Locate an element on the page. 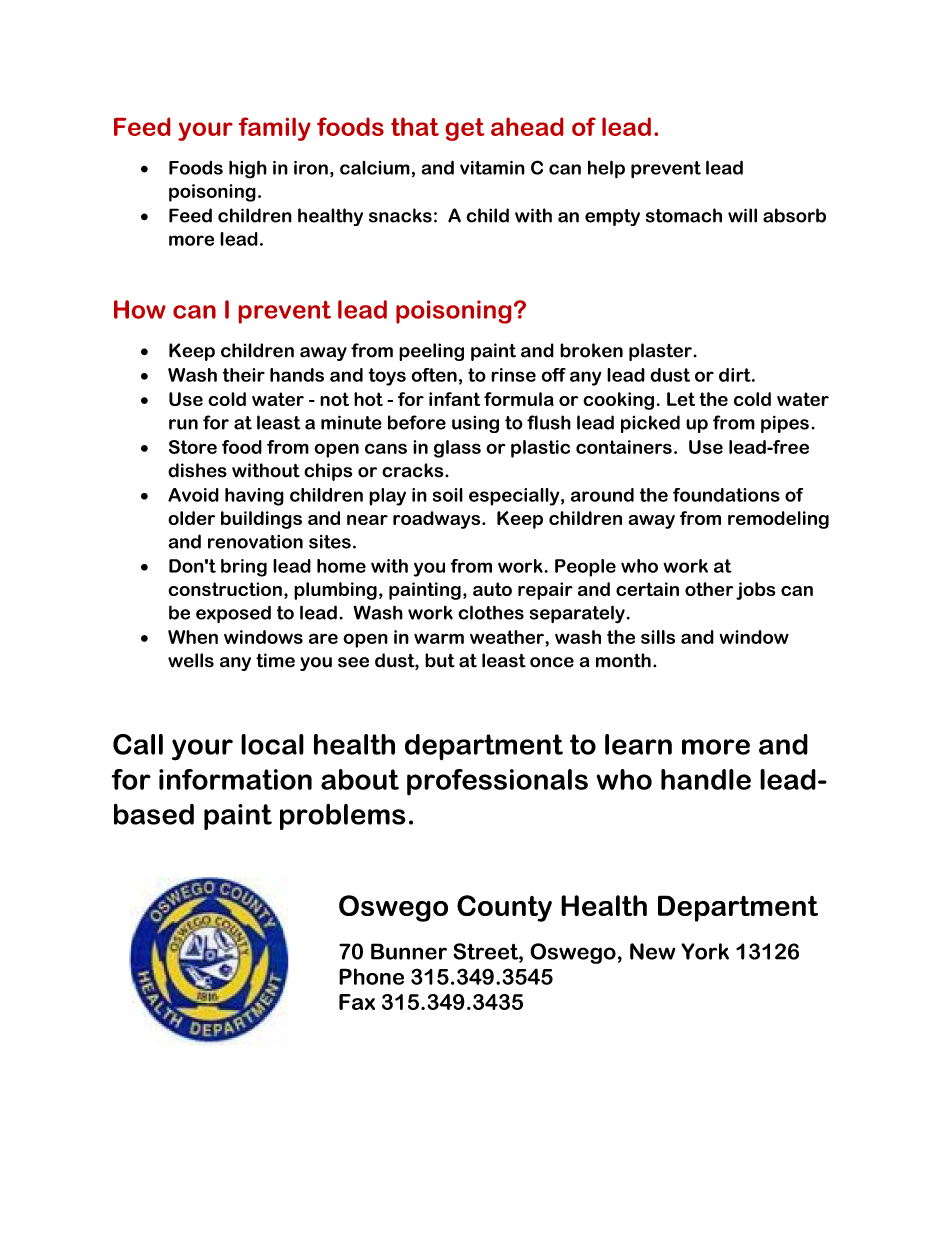 This image has height=1233, width=952. bring is located at coordinates (244, 568).
